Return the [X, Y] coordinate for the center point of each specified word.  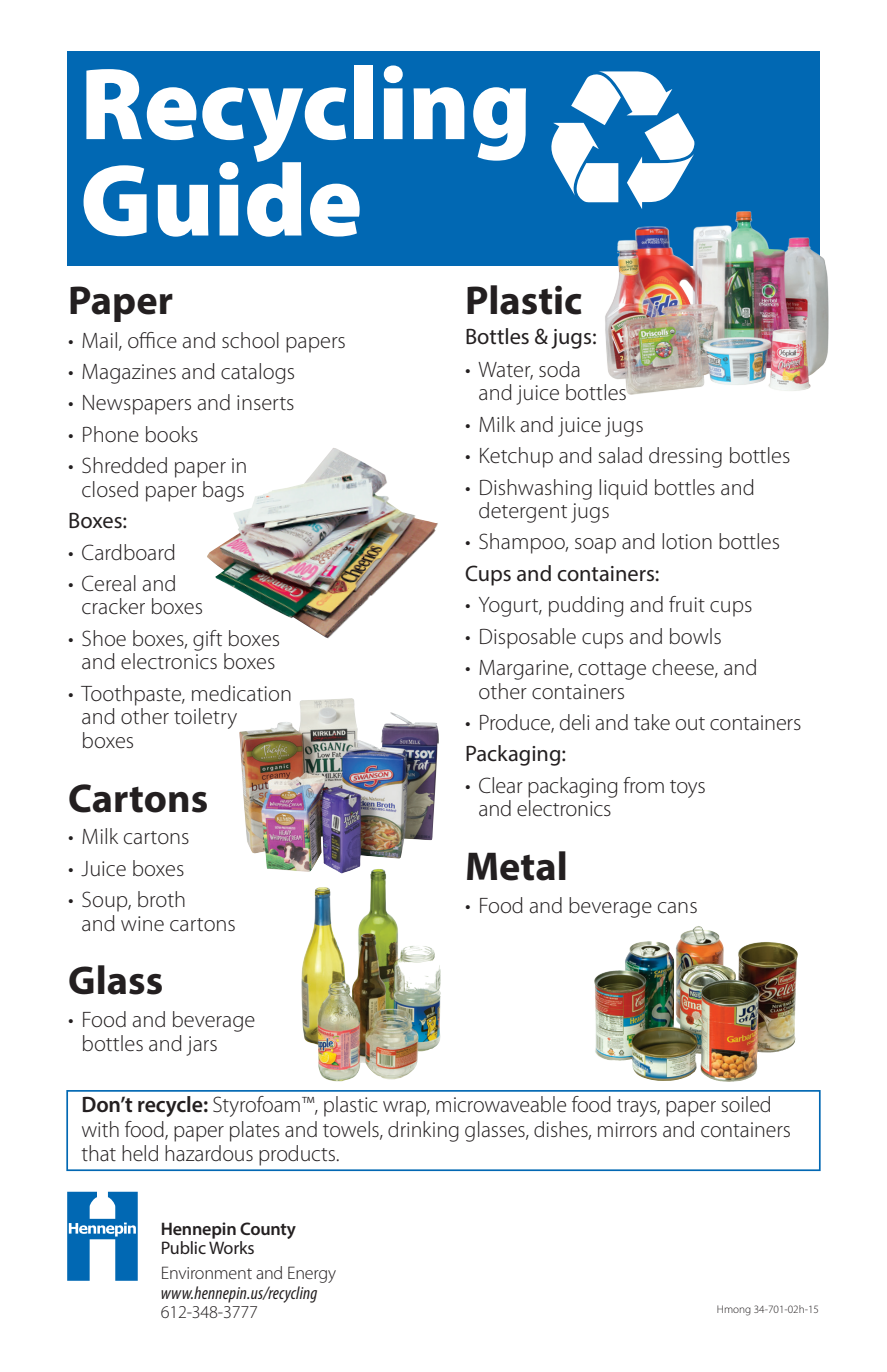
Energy [312, 1274]
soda [559, 369]
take [652, 722]
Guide [221, 198]
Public [184, 1247]
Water [505, 371]
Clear [501, 785]
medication [241, 693]
